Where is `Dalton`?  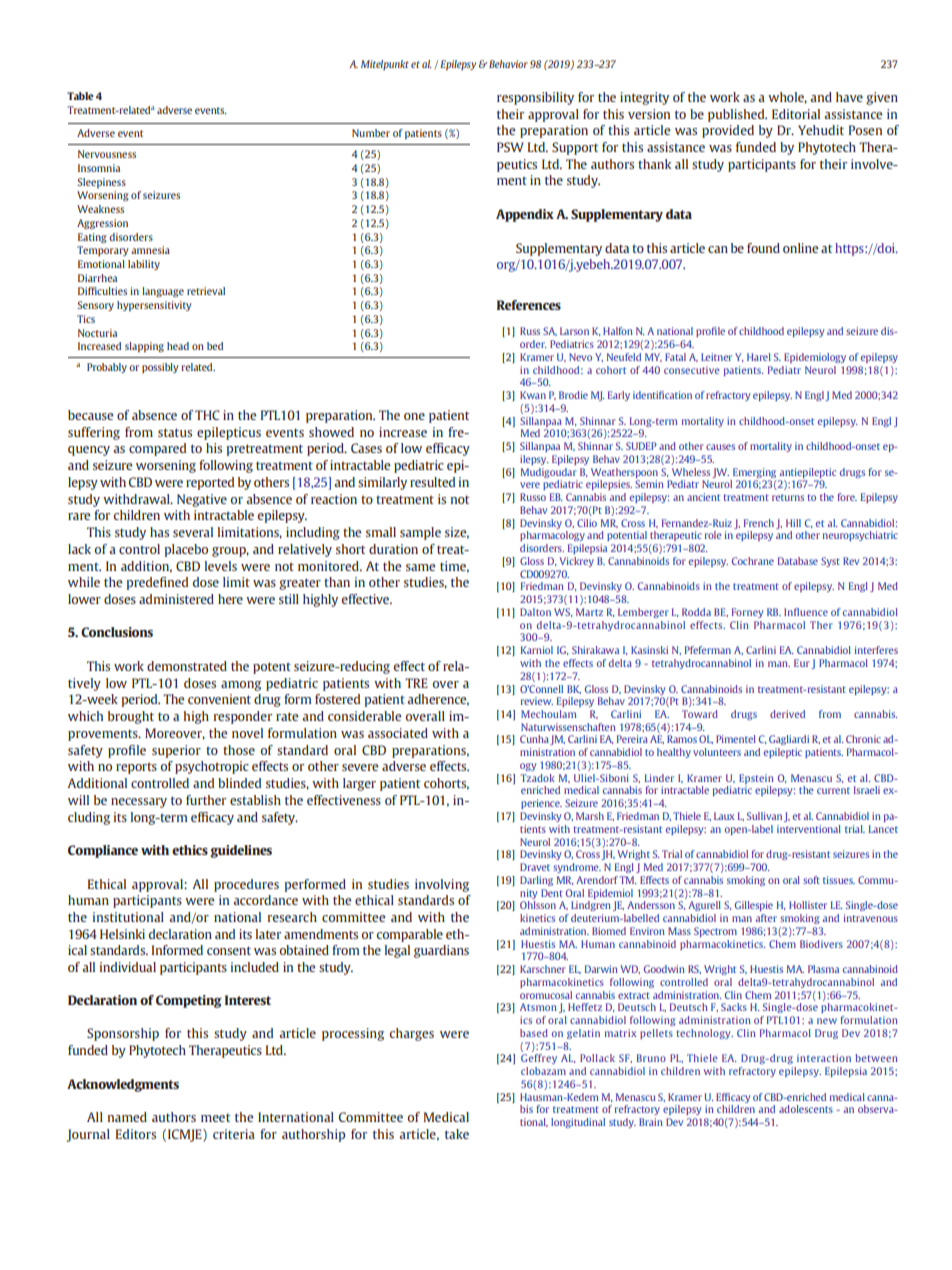 Dalton is located at coordinates (535, 612).
